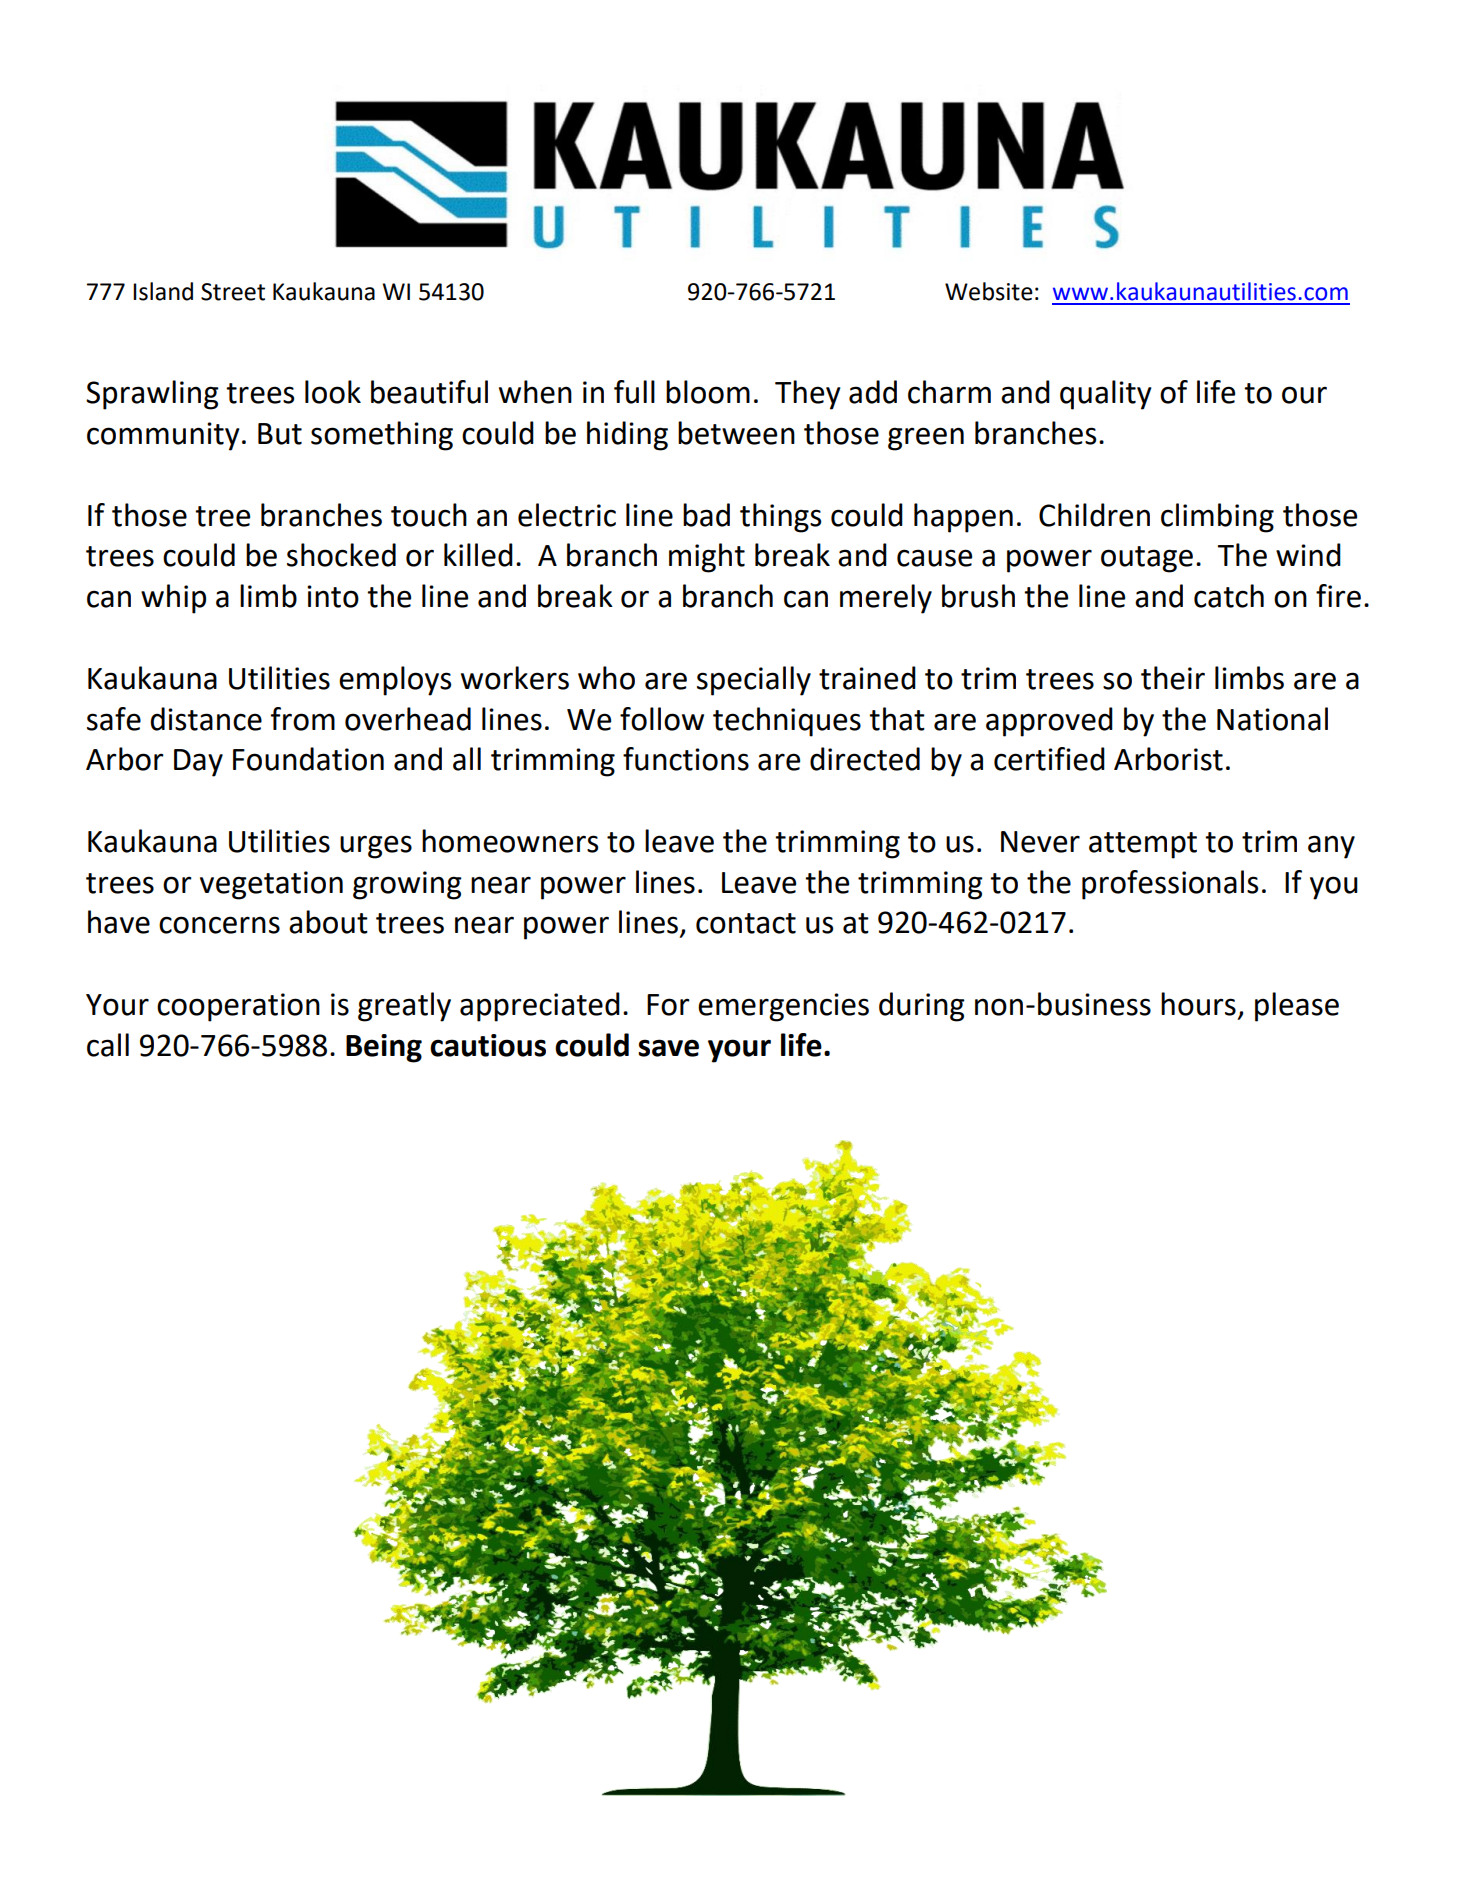 This screenshot has height=1889, width=1460. What do you see at coordinates (706, 515) in the screenshot?
I see `bad` at bounding box center [706, 515].
